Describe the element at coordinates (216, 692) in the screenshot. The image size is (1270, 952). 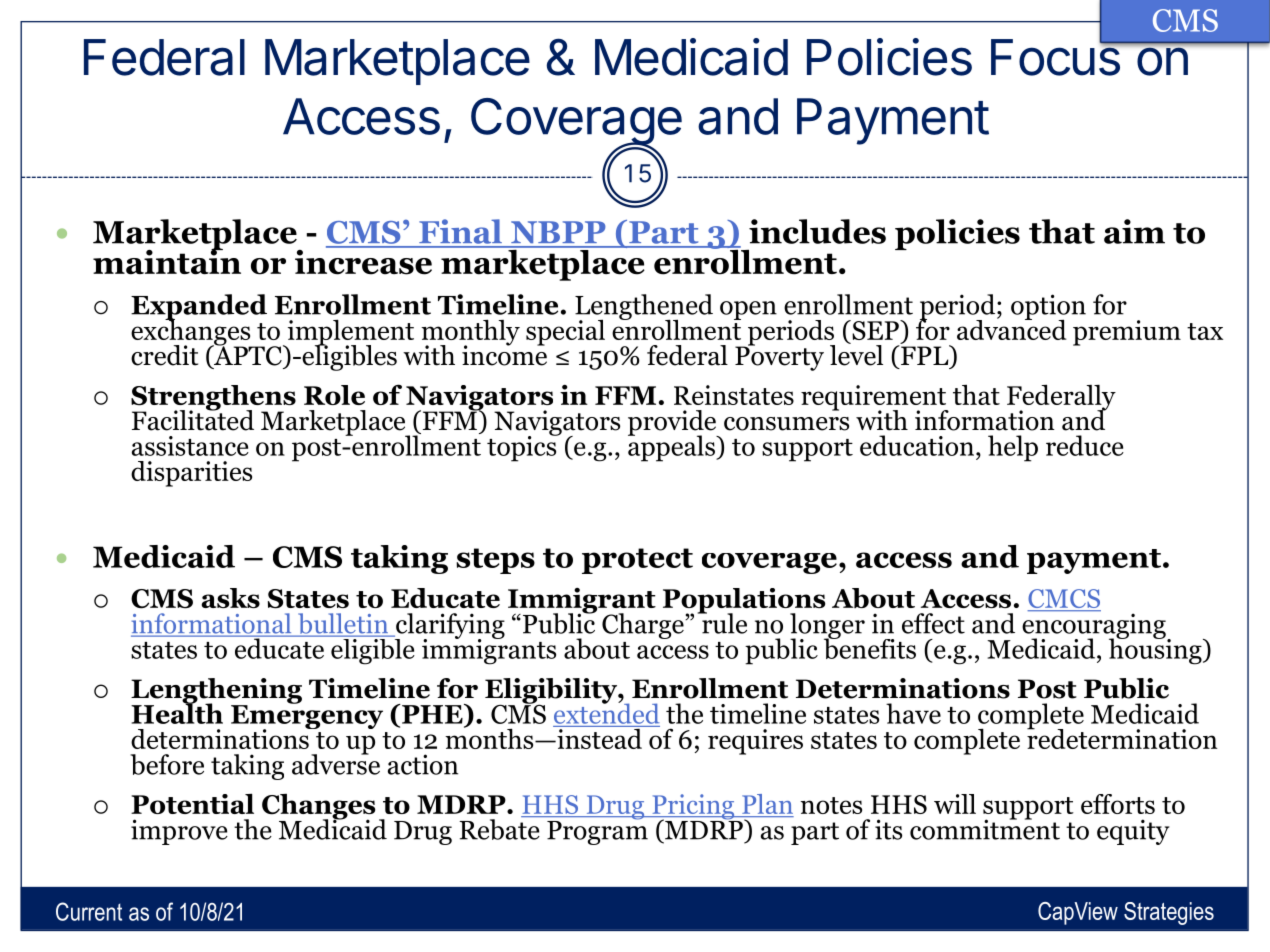
I see `Lengthening` at that location.
